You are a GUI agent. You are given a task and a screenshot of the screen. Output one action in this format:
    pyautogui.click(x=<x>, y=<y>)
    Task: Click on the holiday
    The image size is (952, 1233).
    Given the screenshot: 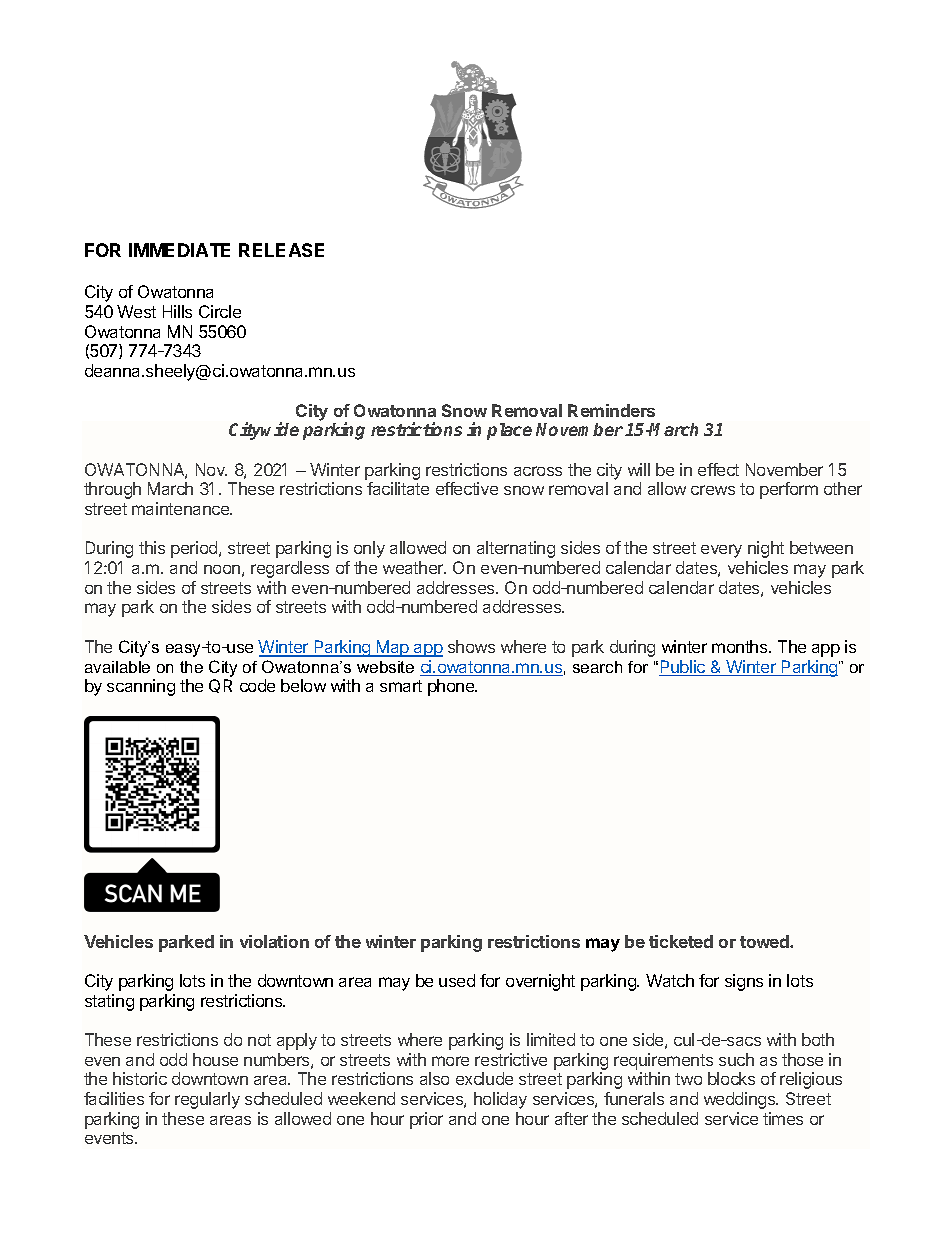 What is the action you would take?
    pyautogui.click(x=500, y=1100)
